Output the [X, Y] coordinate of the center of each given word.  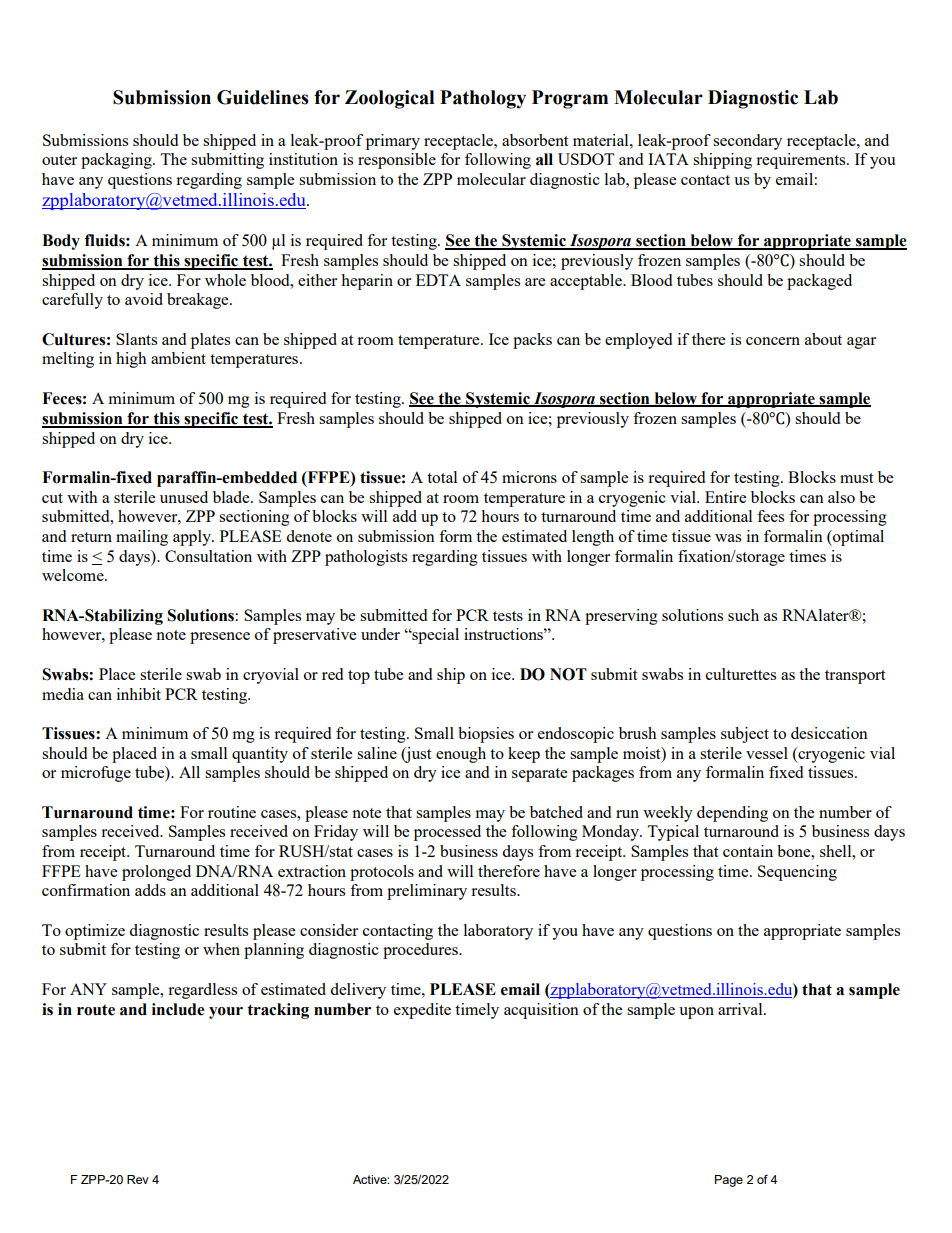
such [743, 615]
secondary [747, 142]
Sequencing [797, 873]
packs [532, 341]
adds [150, 890]
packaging [117, 161]
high [131, 360]
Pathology [483, 99]
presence [220, 638]
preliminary [427, 892]
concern [773, 341]
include [178, 1009]
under [380, 634]
